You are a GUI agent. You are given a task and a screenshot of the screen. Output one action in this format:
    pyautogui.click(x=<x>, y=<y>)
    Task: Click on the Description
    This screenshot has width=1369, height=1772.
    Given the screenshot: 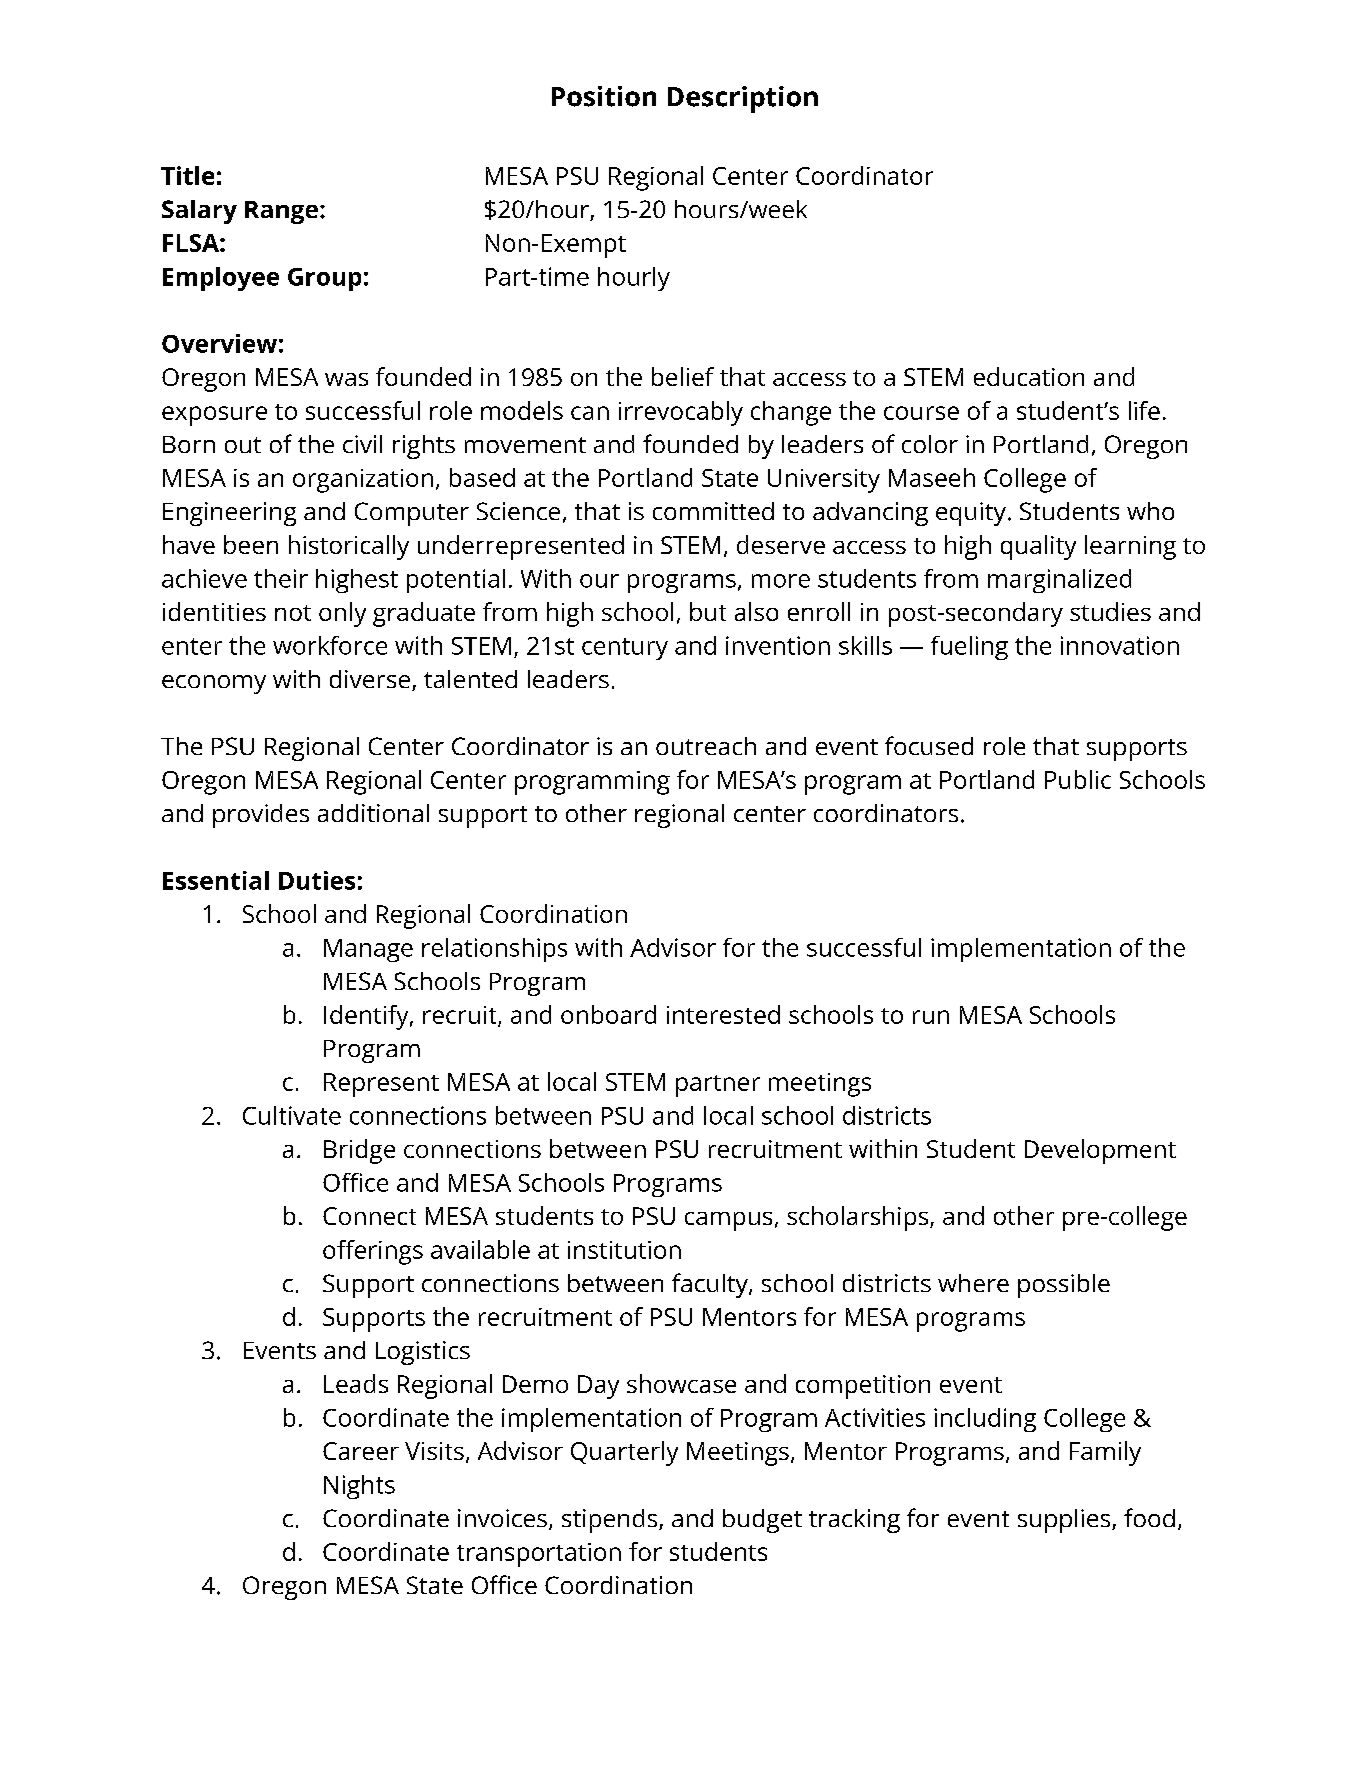 What is the action you would take?
    pyautogui.click(x=743, y=99)
